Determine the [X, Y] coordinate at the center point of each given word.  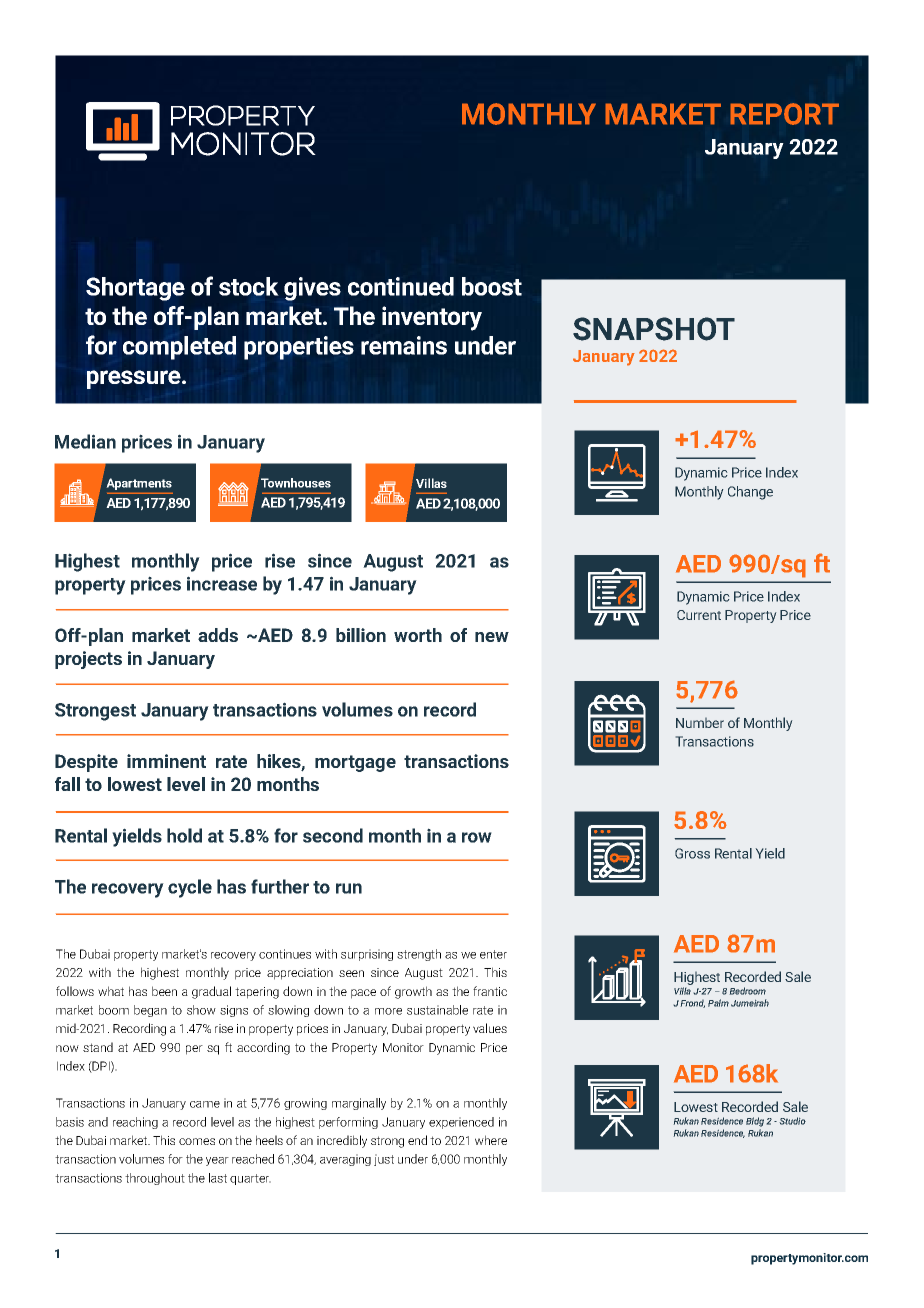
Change [750, 493]
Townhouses [296, 483]
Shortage [135, 289]
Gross [692, 853]
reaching [135, 1123]
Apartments [139, 484]
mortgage [355, 763]
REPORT [784, 114]
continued [401, 286]
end [417, 1140]
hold [184, 835]
